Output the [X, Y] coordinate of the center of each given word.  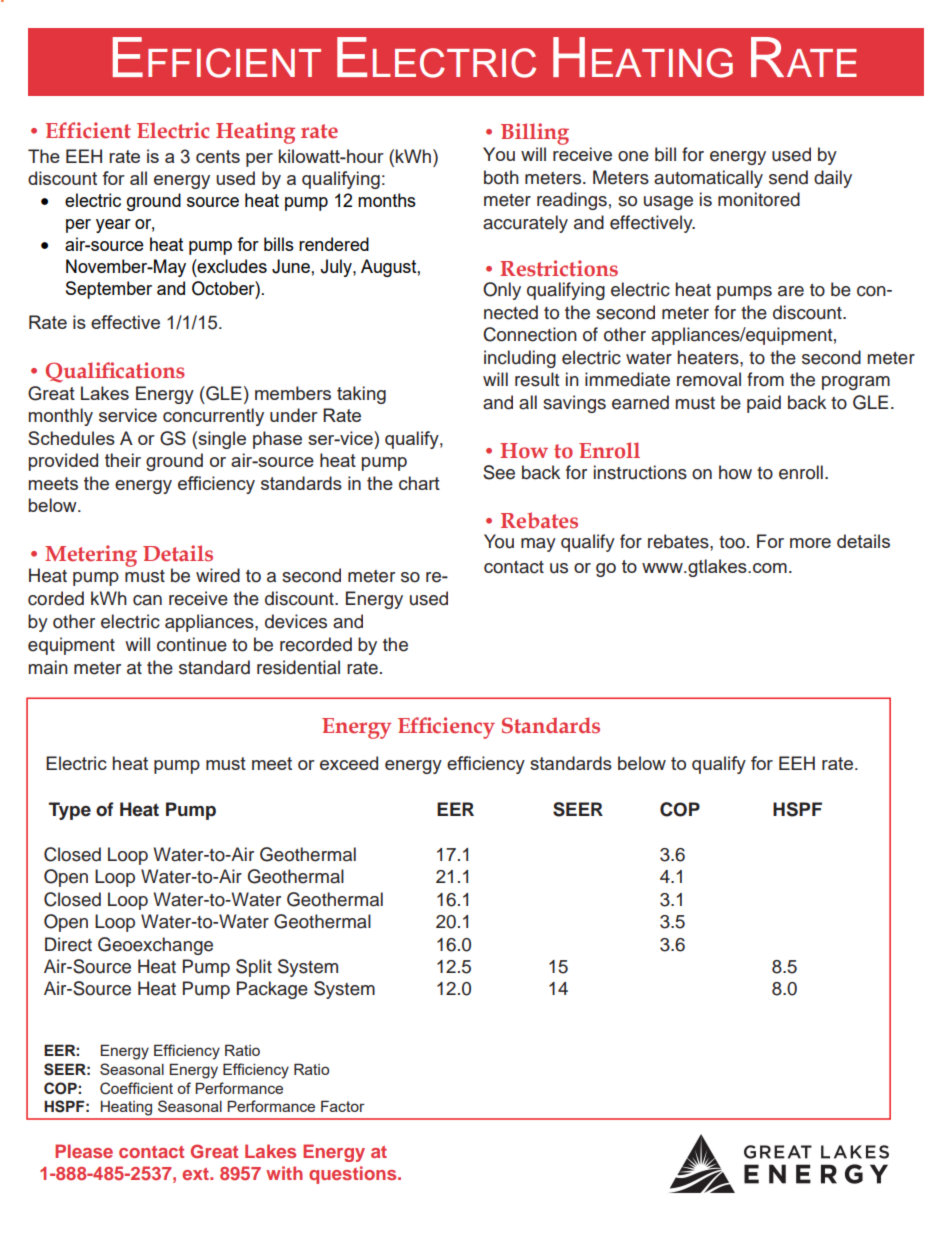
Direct [68, 944]
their [123, 460]
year [113, 226]
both [501, 177]
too [732, 542]
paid [764, 404]
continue [192, 644]
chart [419, 483]
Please [84, 1151]
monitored [759, 199]
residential [298, 667]
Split [254, 968]
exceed [349, 763]
